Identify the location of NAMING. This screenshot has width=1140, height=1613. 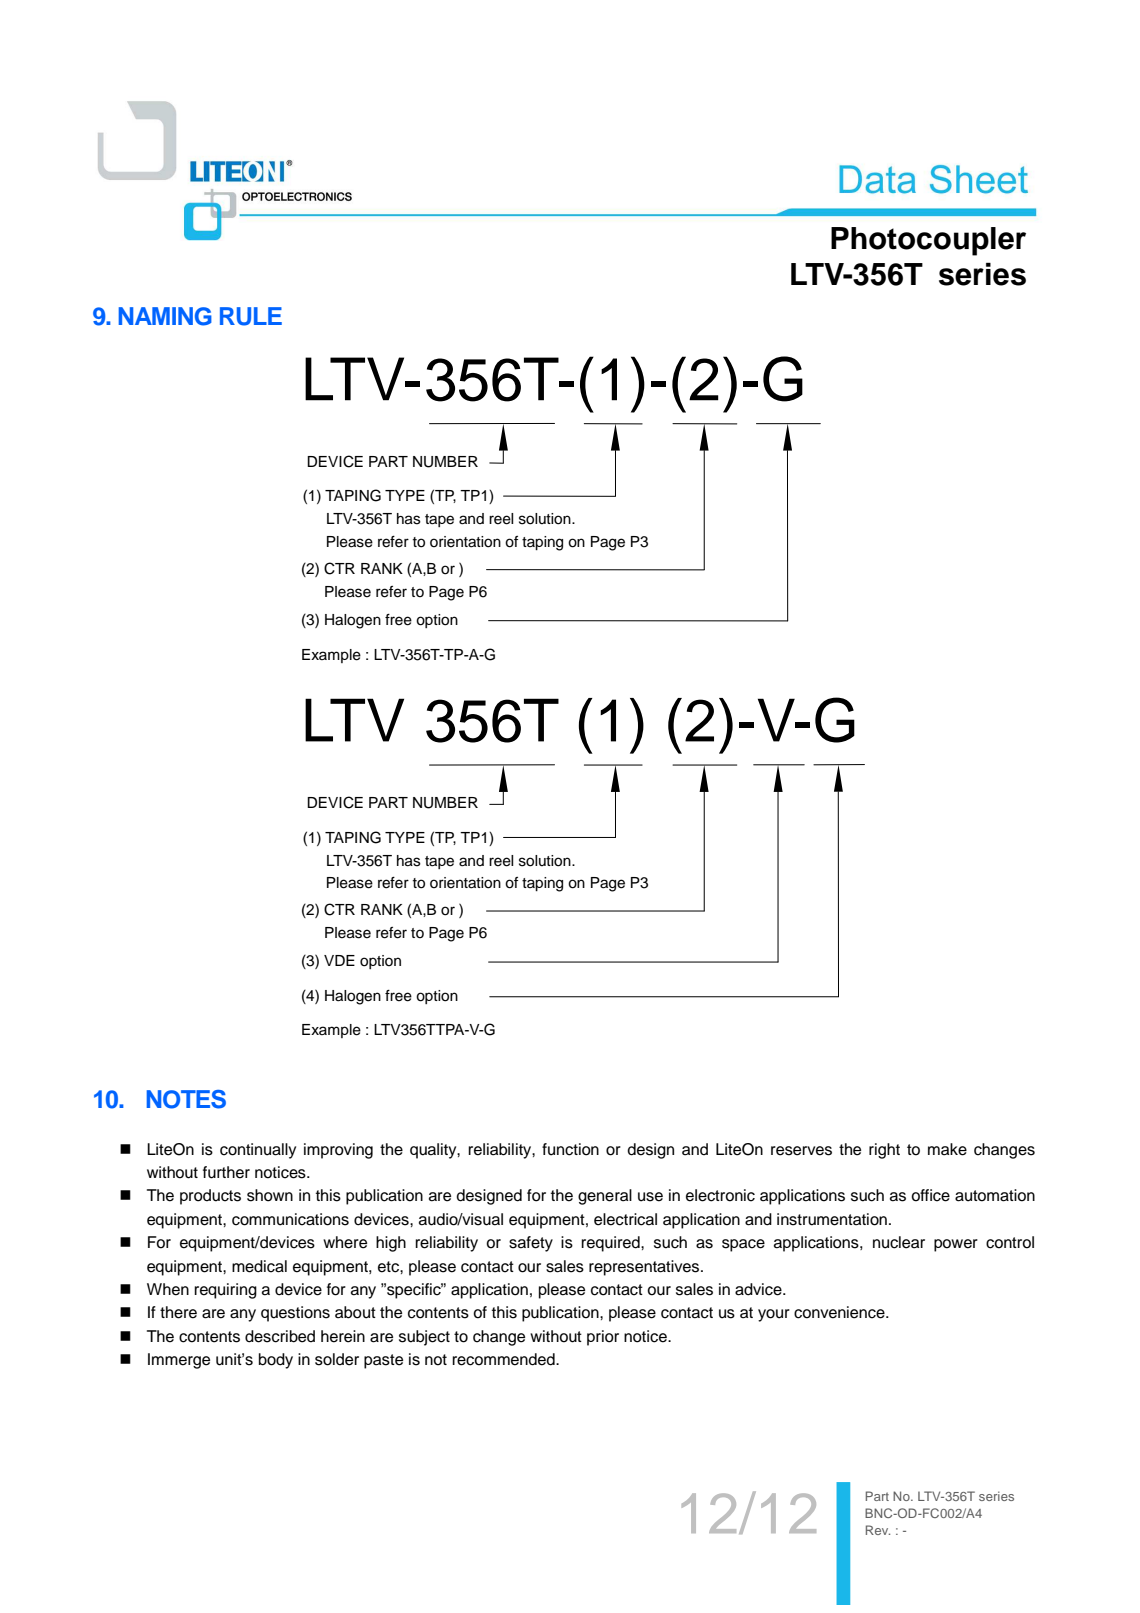
(165, 316).
